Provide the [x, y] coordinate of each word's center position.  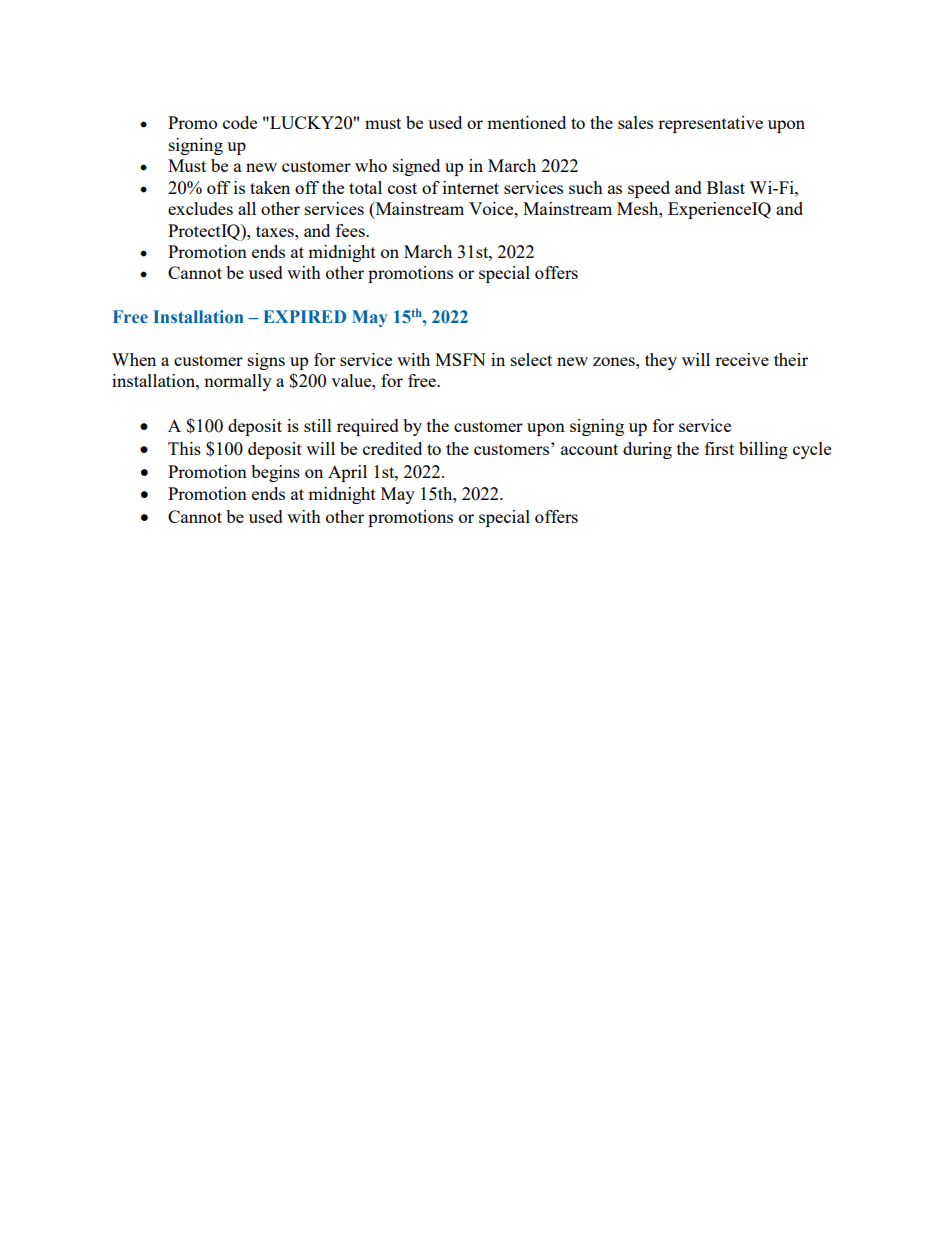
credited [392, 448]
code [240, 122]
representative [710, 124]
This [184, 448]
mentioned [526, 122]
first [719, 448]
